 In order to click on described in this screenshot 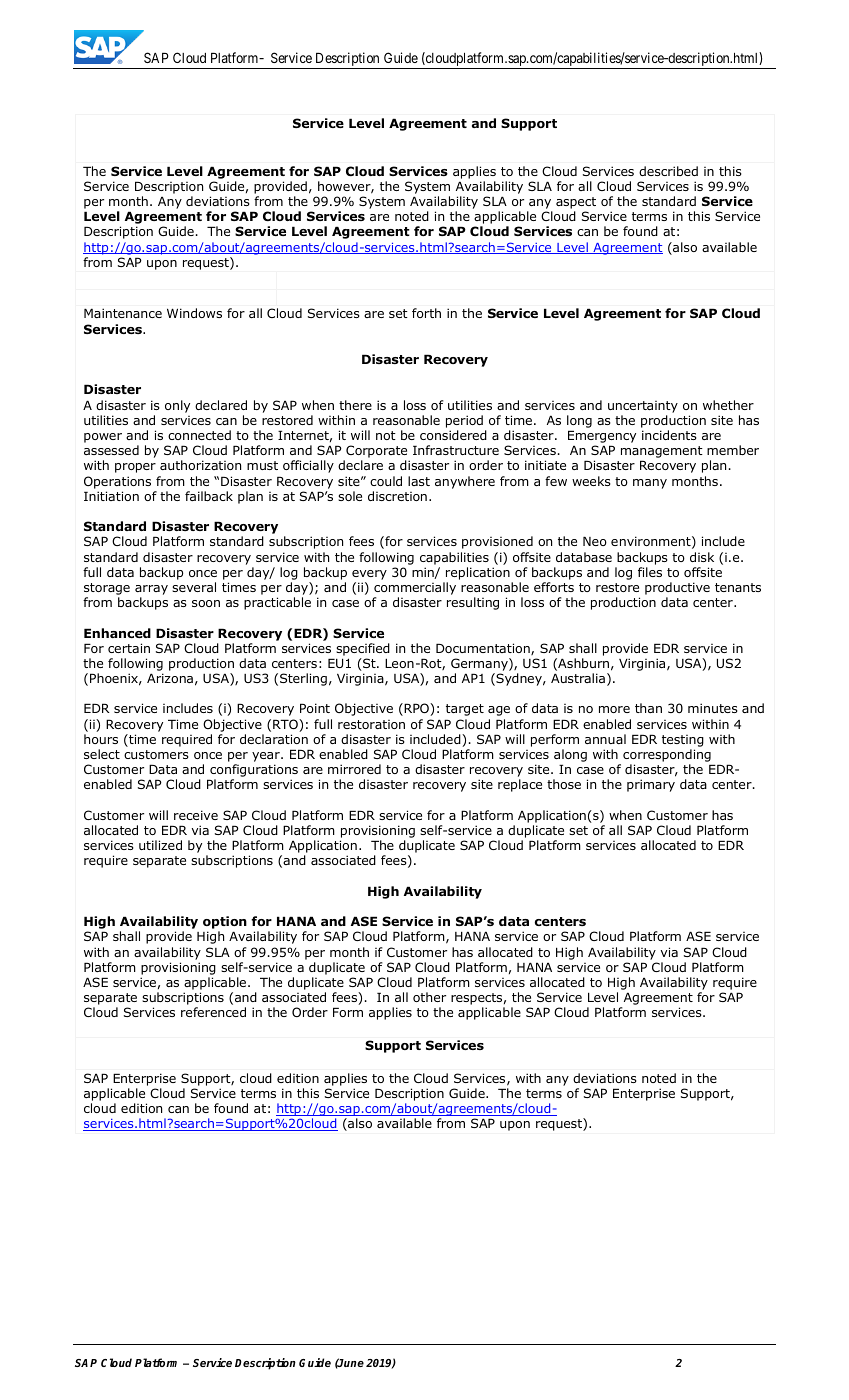, I will do `click(668, 171)`.
